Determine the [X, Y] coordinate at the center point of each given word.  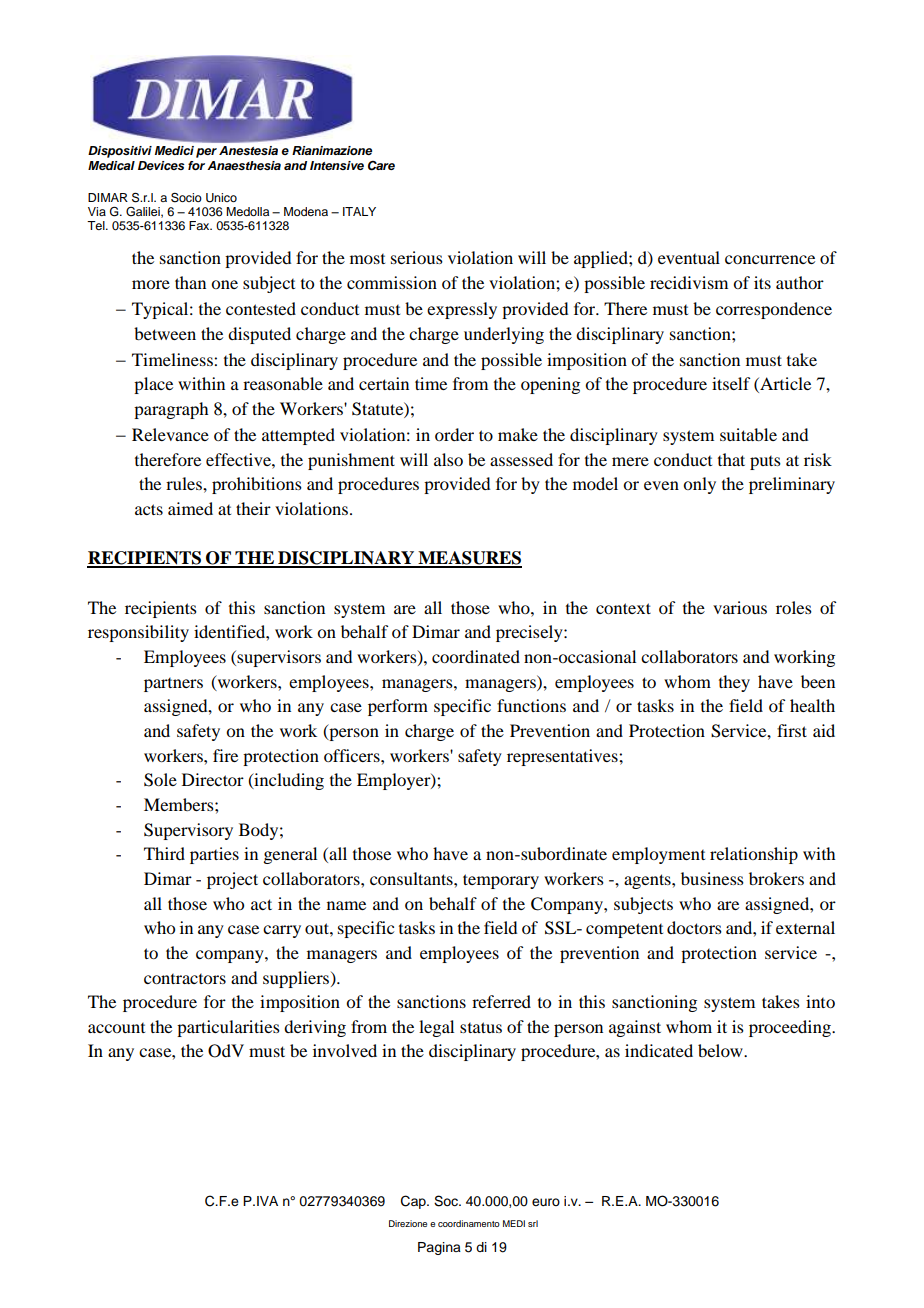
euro [546, 1202]
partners [173, 685]
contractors [185, 979]
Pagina [439, 1248]
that [731, 459]
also [448, 459]
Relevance [170, 434]
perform [398, 707]
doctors [694, 927]
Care [381, 166]
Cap [414, 1202]
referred [501, 1001]
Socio [186, 197]
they [734, 683]
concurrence [770, 259]
